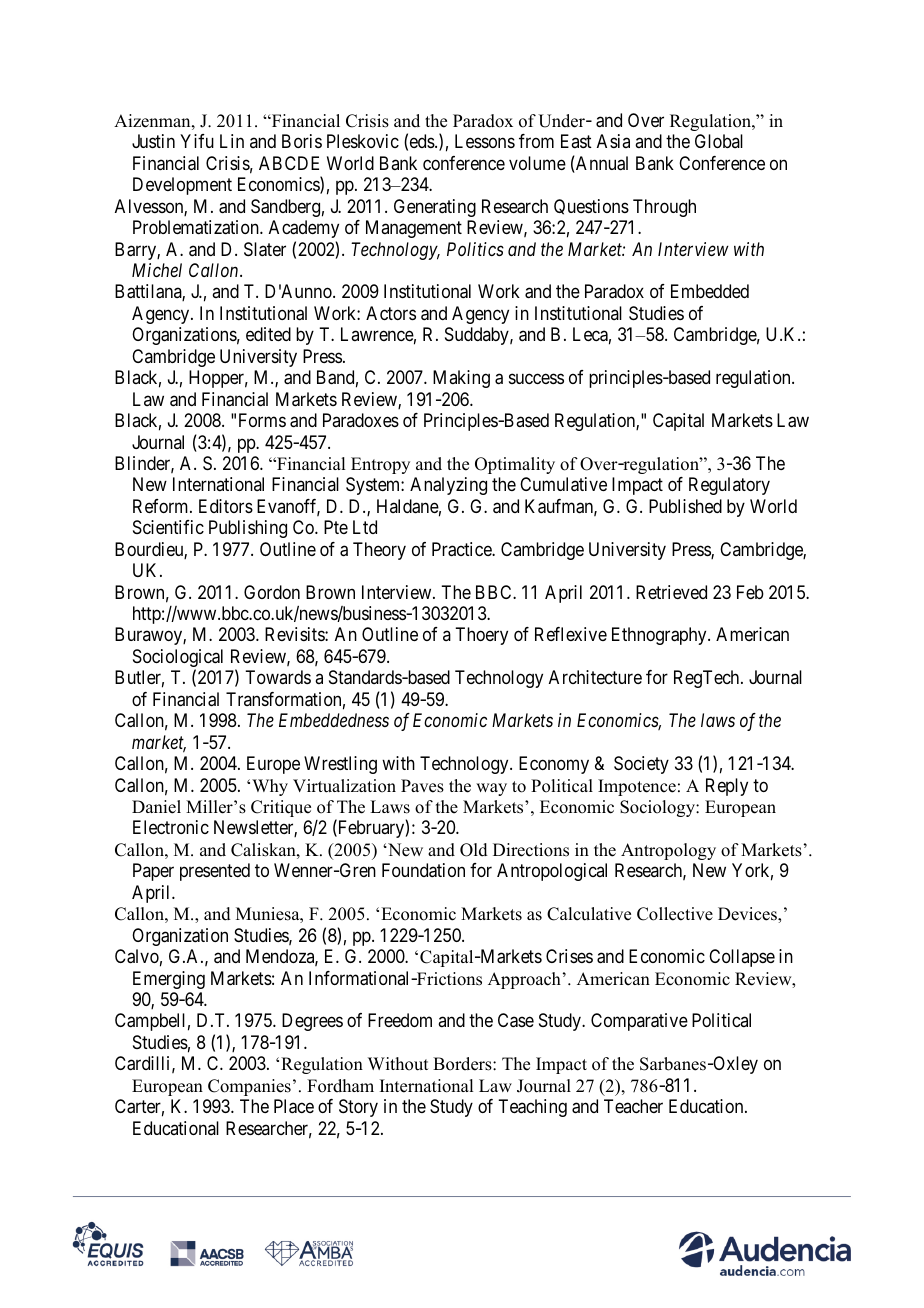 The height and width of the image is (1308, 924). What do you see at coordinates (182, 186) in the image?
I see `Development` at bounding box center [182, 186].
